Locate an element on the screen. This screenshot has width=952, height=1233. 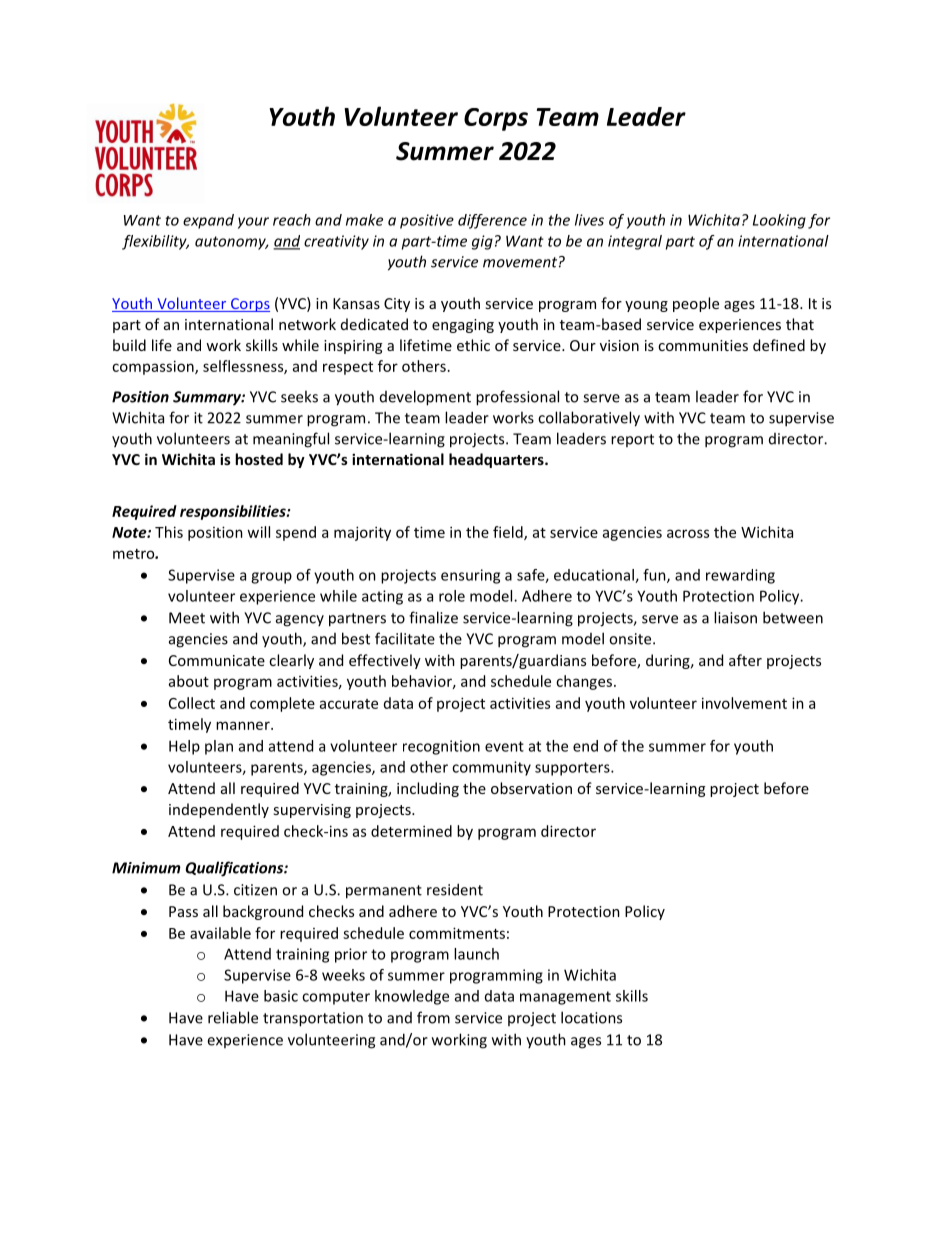
Looking is located at coordinates (779, 221).
